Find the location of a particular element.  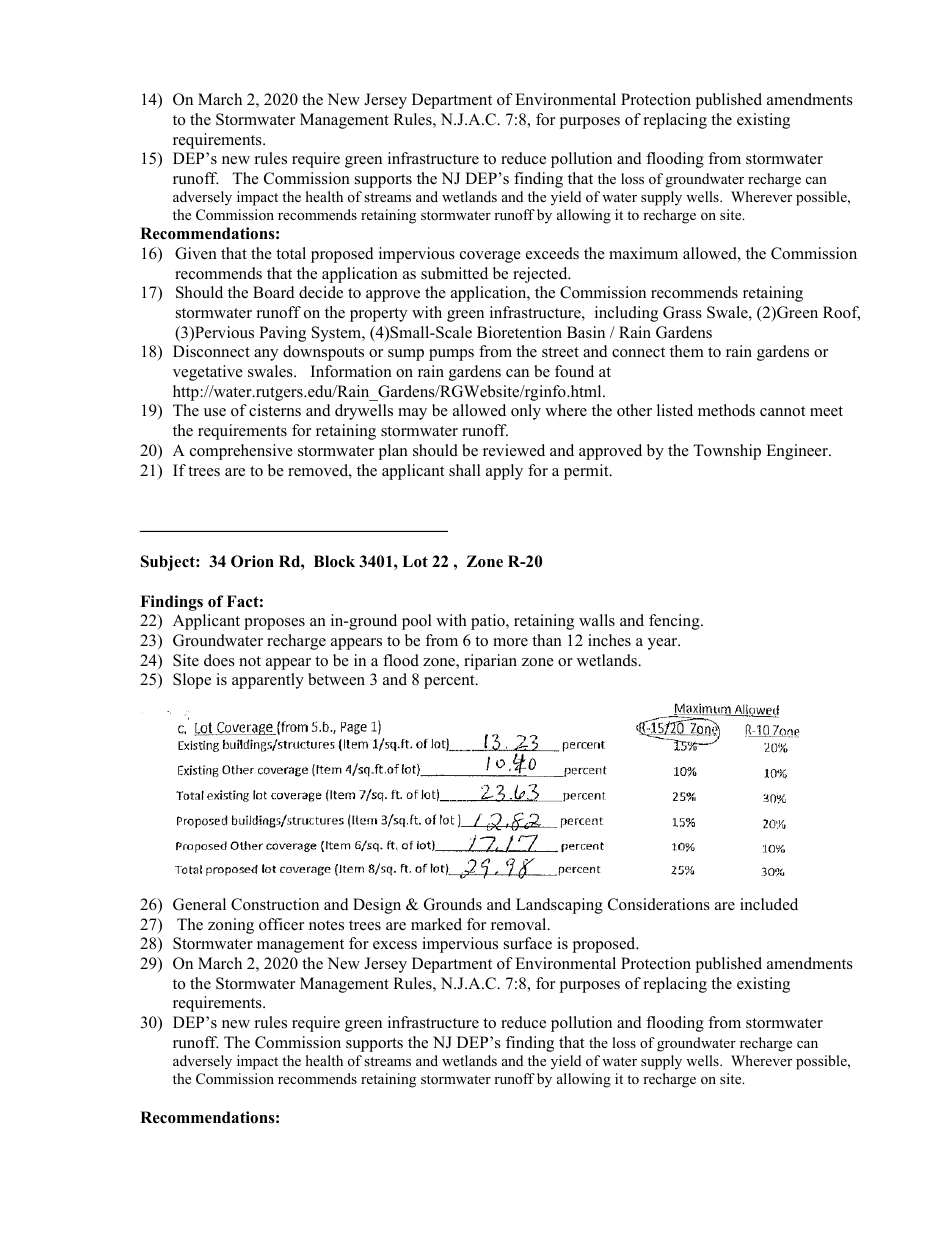

Engineer is located at coordinates (798, 452).
